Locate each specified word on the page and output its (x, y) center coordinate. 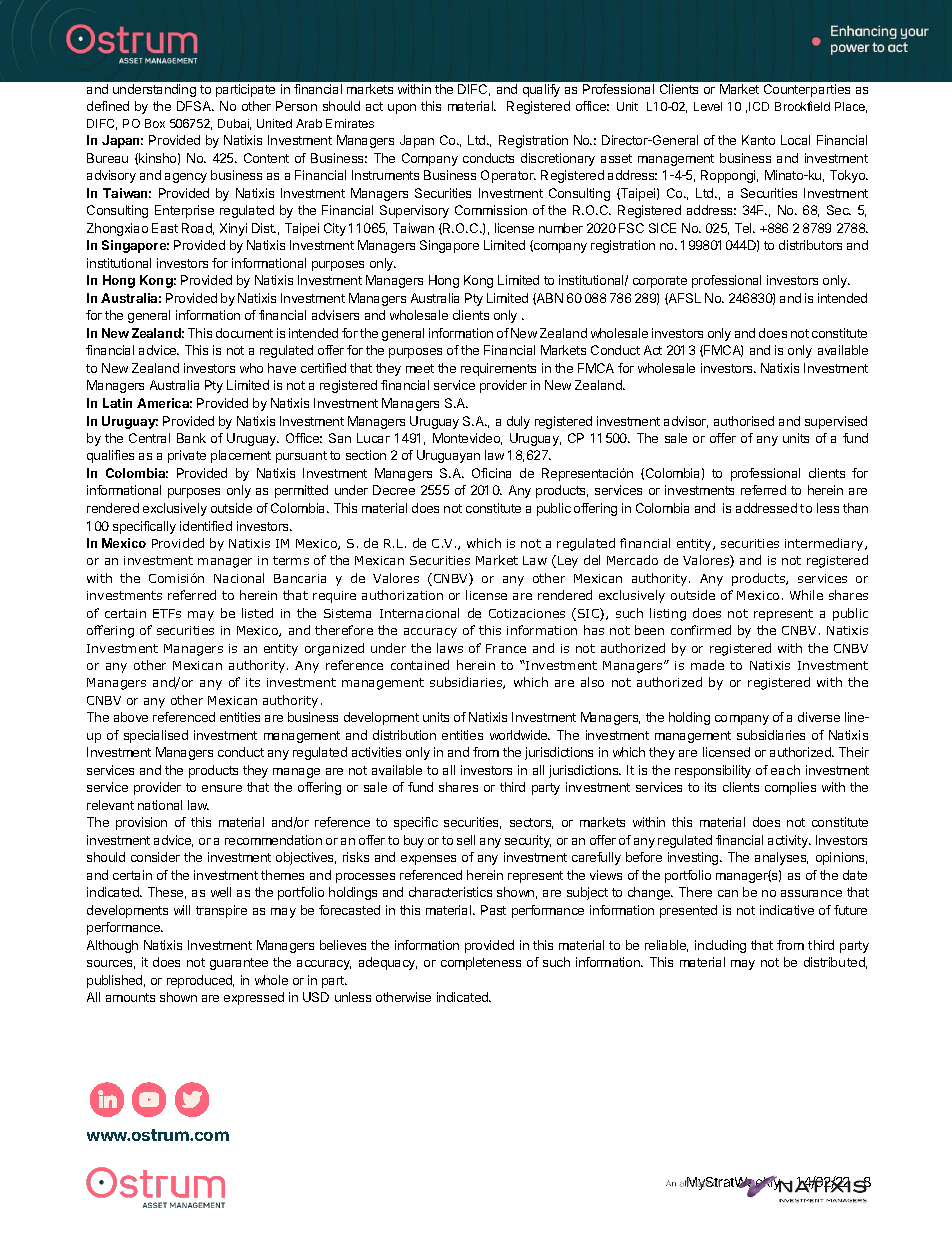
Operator (508, 176)
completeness (481, 963)
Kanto (758, 140)
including (720, 946)
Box (155, 123)
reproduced (200, 981)
